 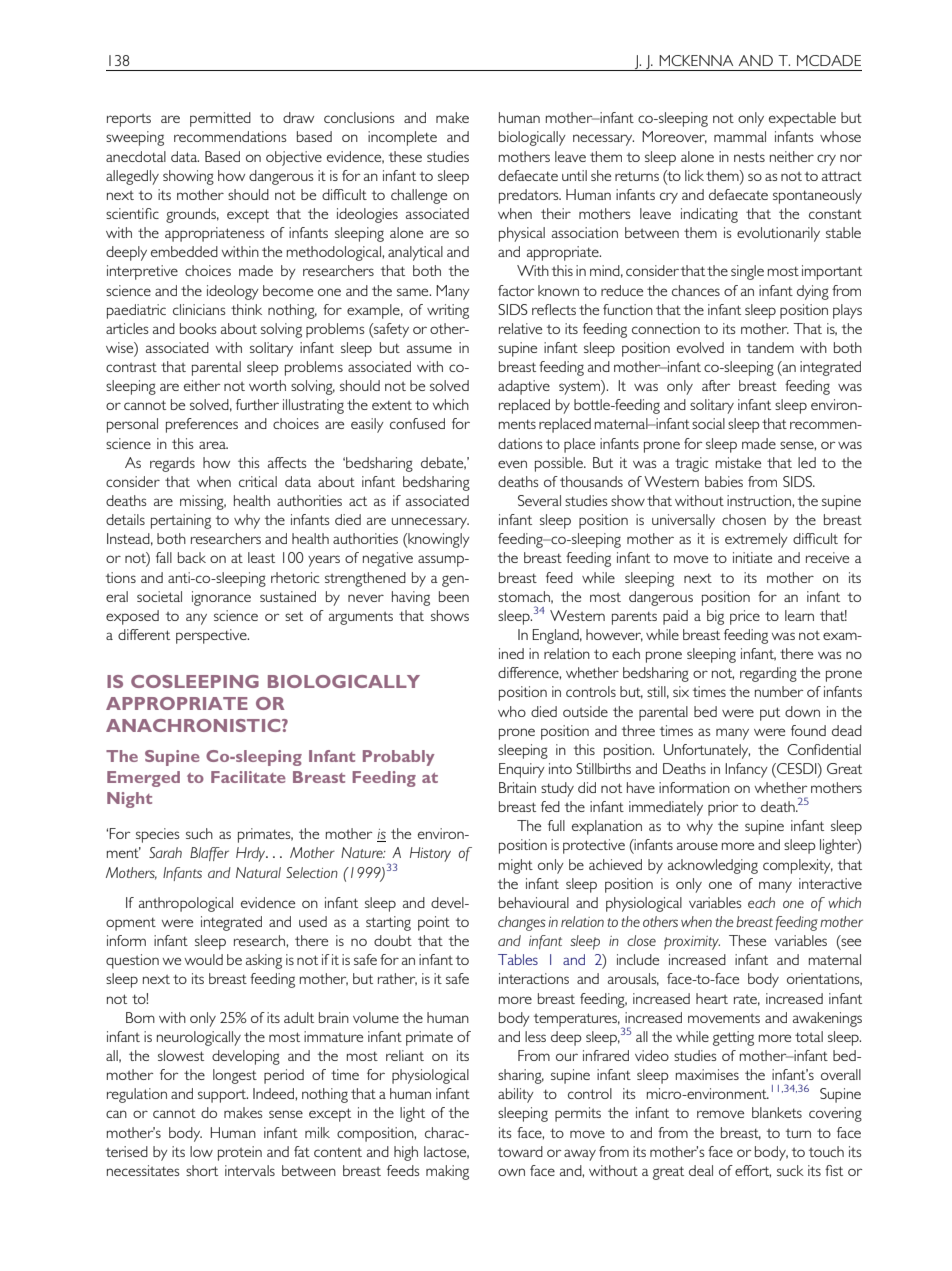 What do you see at coordinates (745, 617) in the screenshot?
I see `price` at bounding box center [745, 617].
